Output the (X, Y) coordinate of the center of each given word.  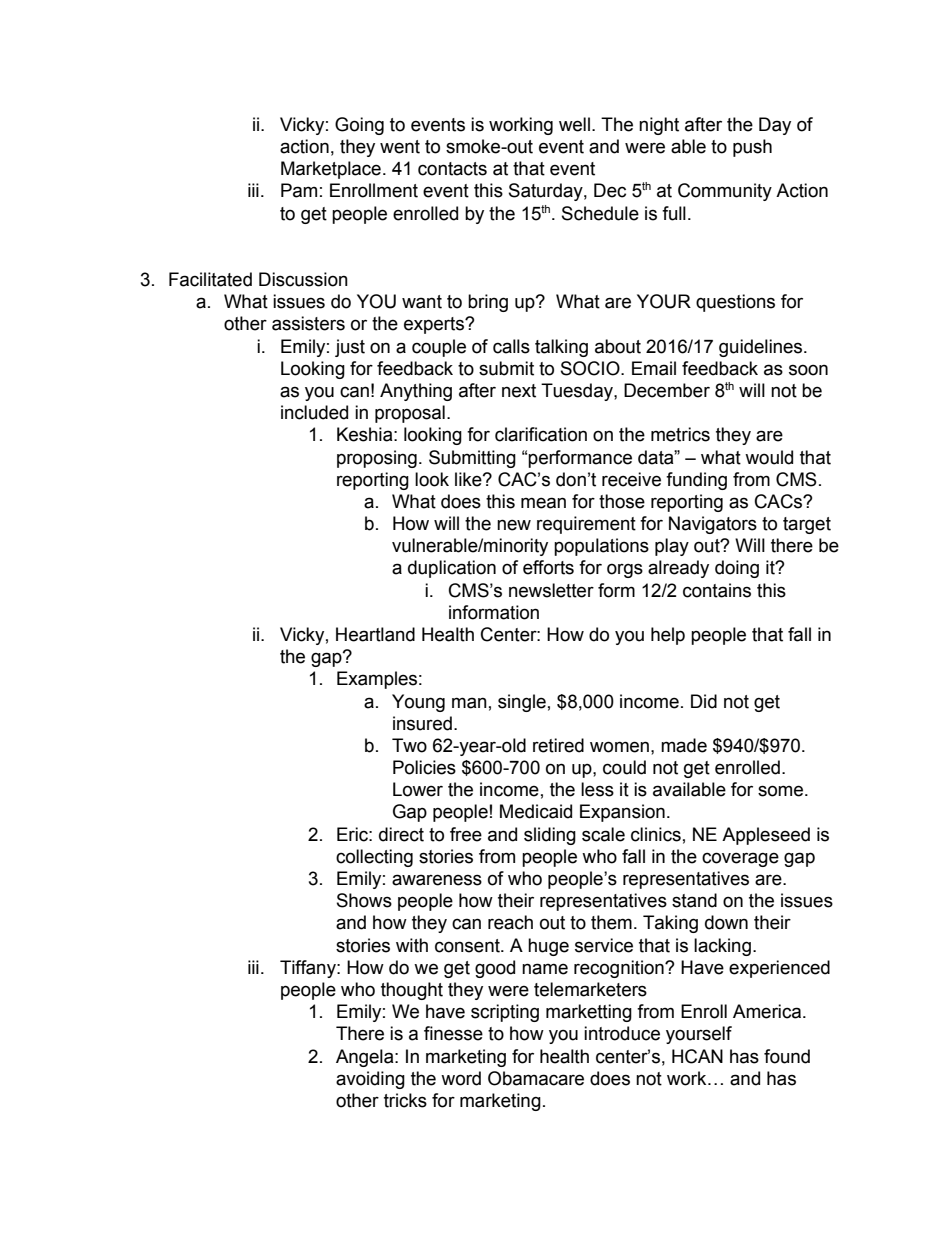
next (519, 391)
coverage (740, 859)
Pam (299, 190)
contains (717, 590)
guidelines (762, 348)
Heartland (375, 634)
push (752, 148)
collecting (374, 858)
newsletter (551, 590)
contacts (452, 169)
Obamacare (536, 1078)
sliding (550, 836)
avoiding (370, 1080)
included (314, 412)
